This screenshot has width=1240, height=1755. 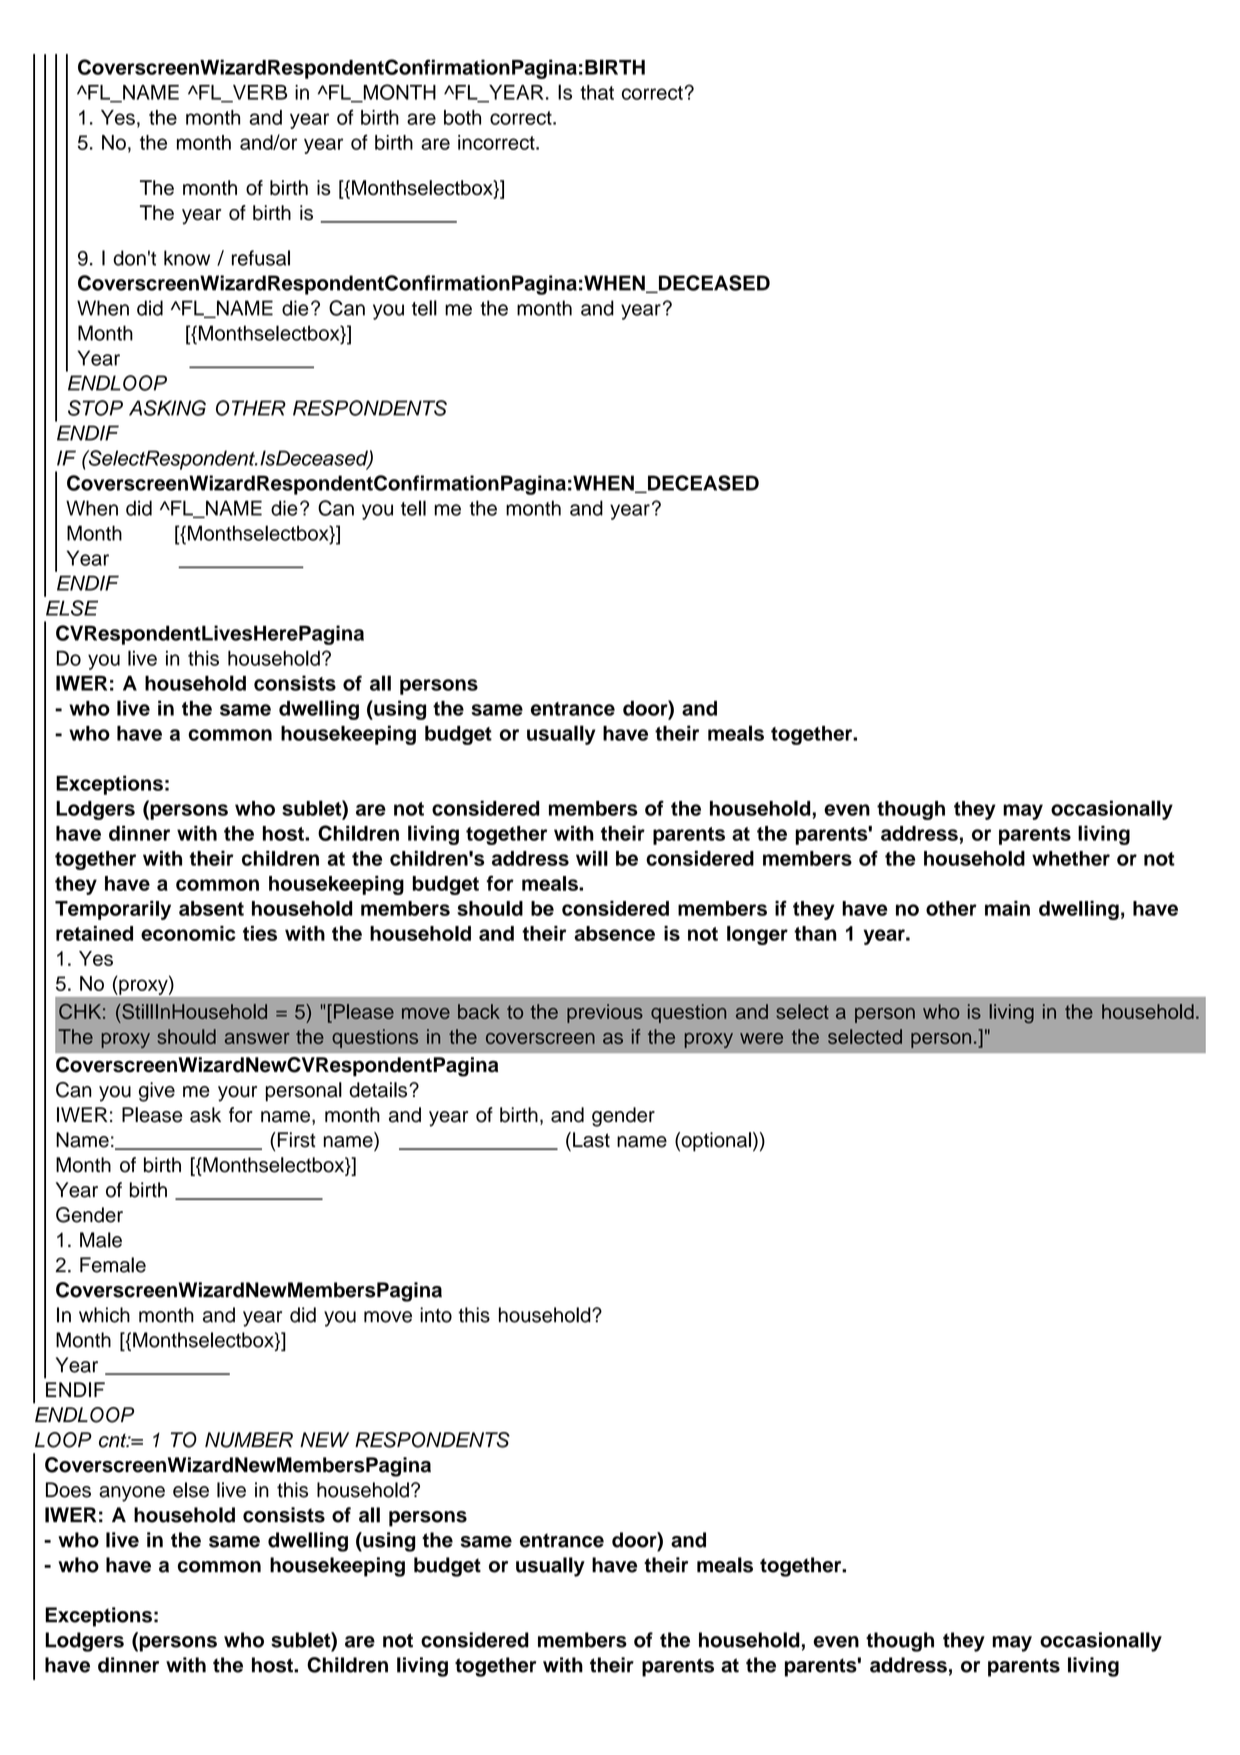 What do you see at coordinates (211, 908) in the screenshot?
I see `absent` at bounding box center [211, 908].
